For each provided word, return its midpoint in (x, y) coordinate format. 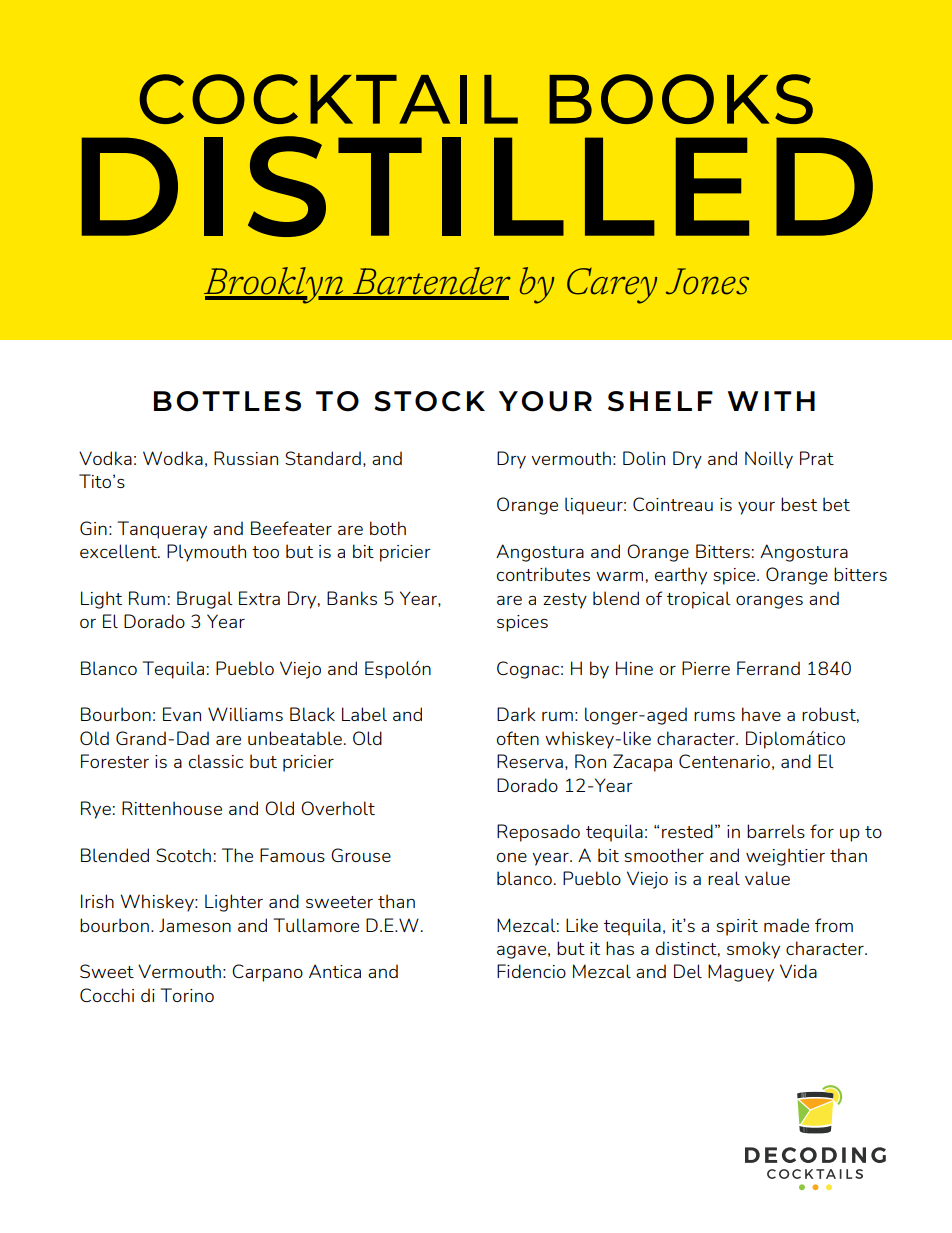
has (620, 948)
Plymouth (206, 553)
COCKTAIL (328, 99)
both (388, 528)
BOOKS (681, 99)
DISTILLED (477, 186)
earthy (681, 576)
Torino (187, 995)
